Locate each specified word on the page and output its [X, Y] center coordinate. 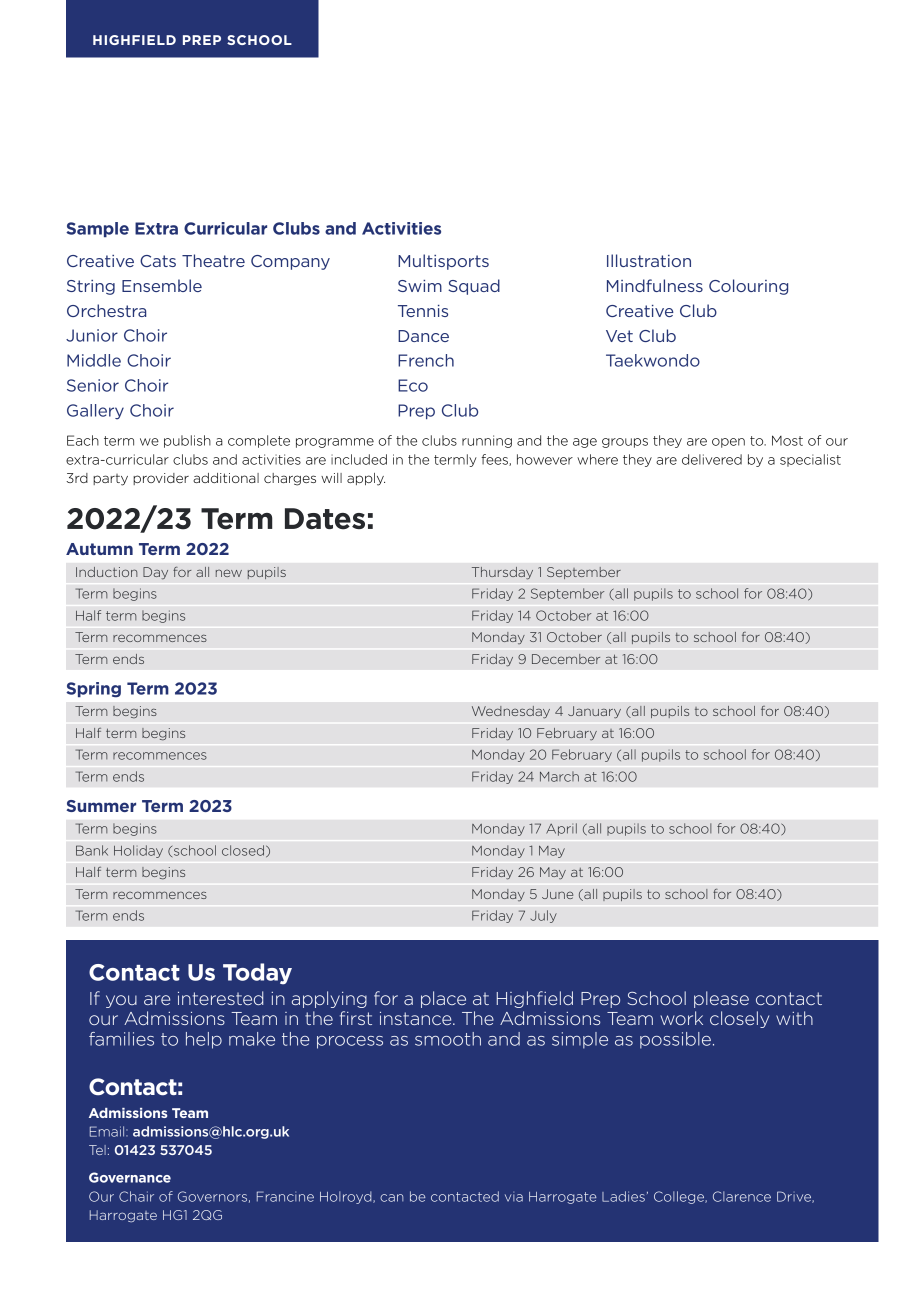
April [561, 829]
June [557, 894]
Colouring [748, 287]
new [229, 573]
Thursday [502, 573]
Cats [158, 261]
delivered [712, 459]
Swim [420, 286]
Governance [130, 1177]
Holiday [138, 851]
